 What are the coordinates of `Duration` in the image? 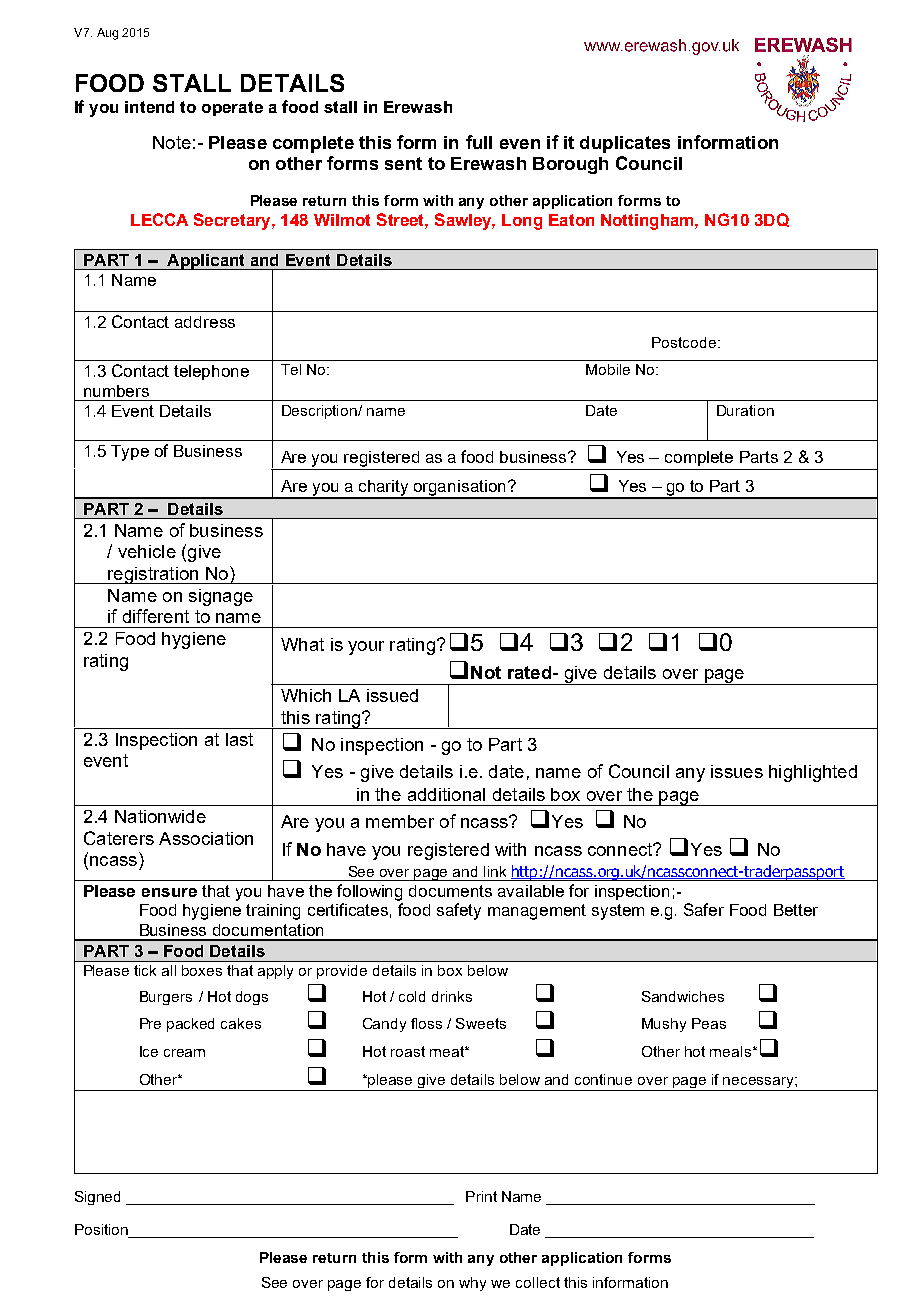 It's located at (745, 410).
